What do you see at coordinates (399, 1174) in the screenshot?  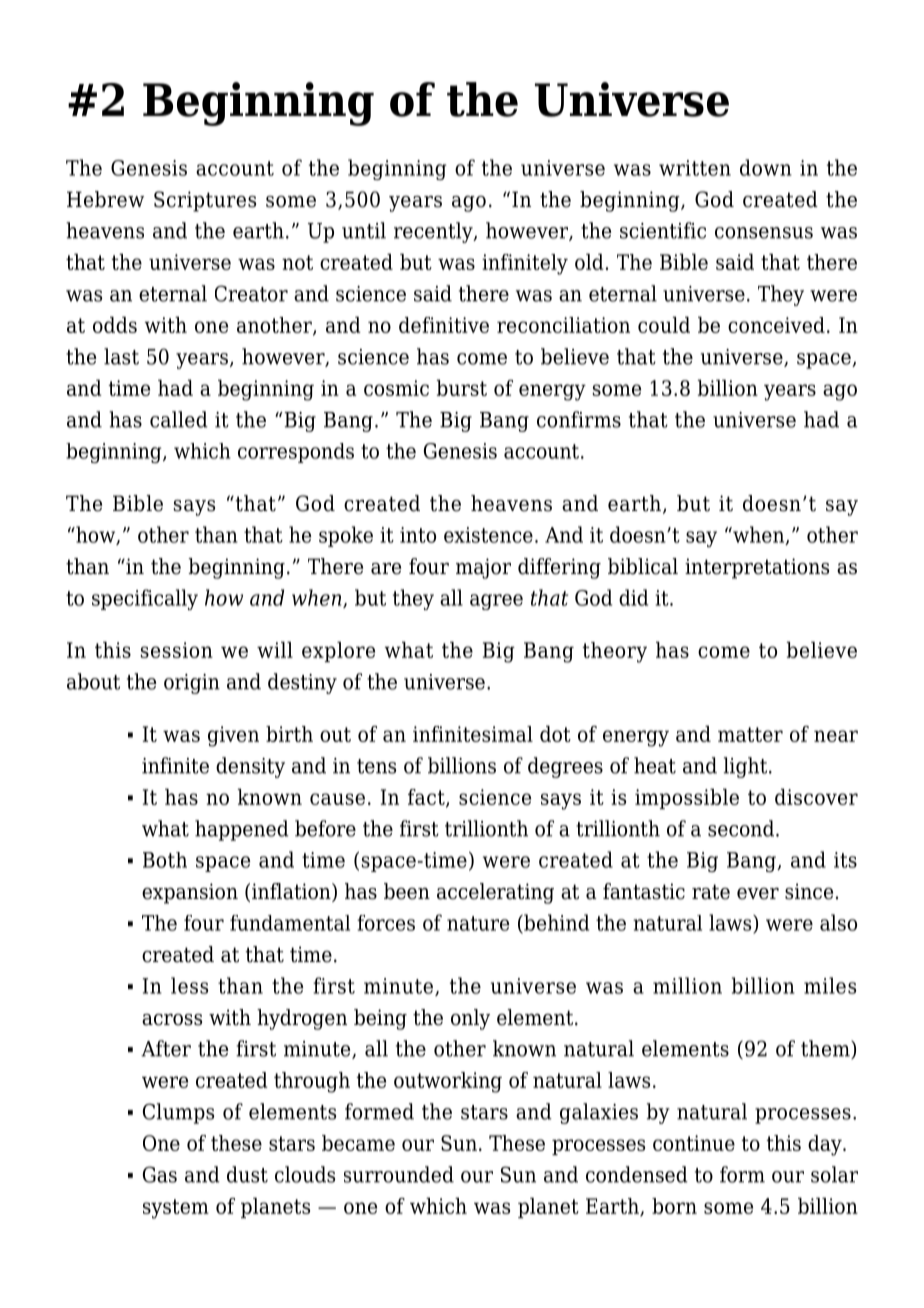 I see `surrounded` at bounding box center [399, 1174].
